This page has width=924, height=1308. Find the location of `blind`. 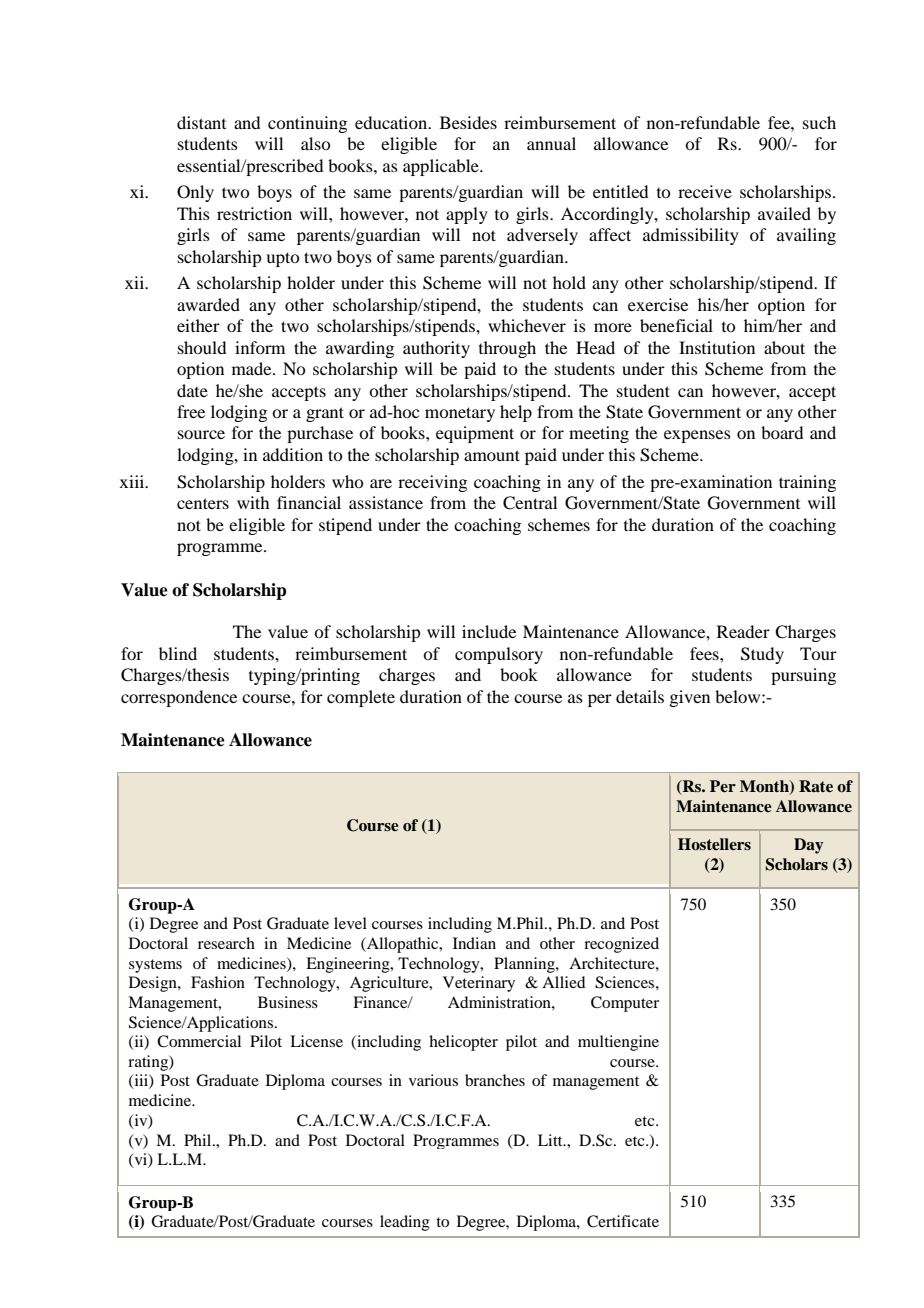

blind is located at coordinates (178, 653).
